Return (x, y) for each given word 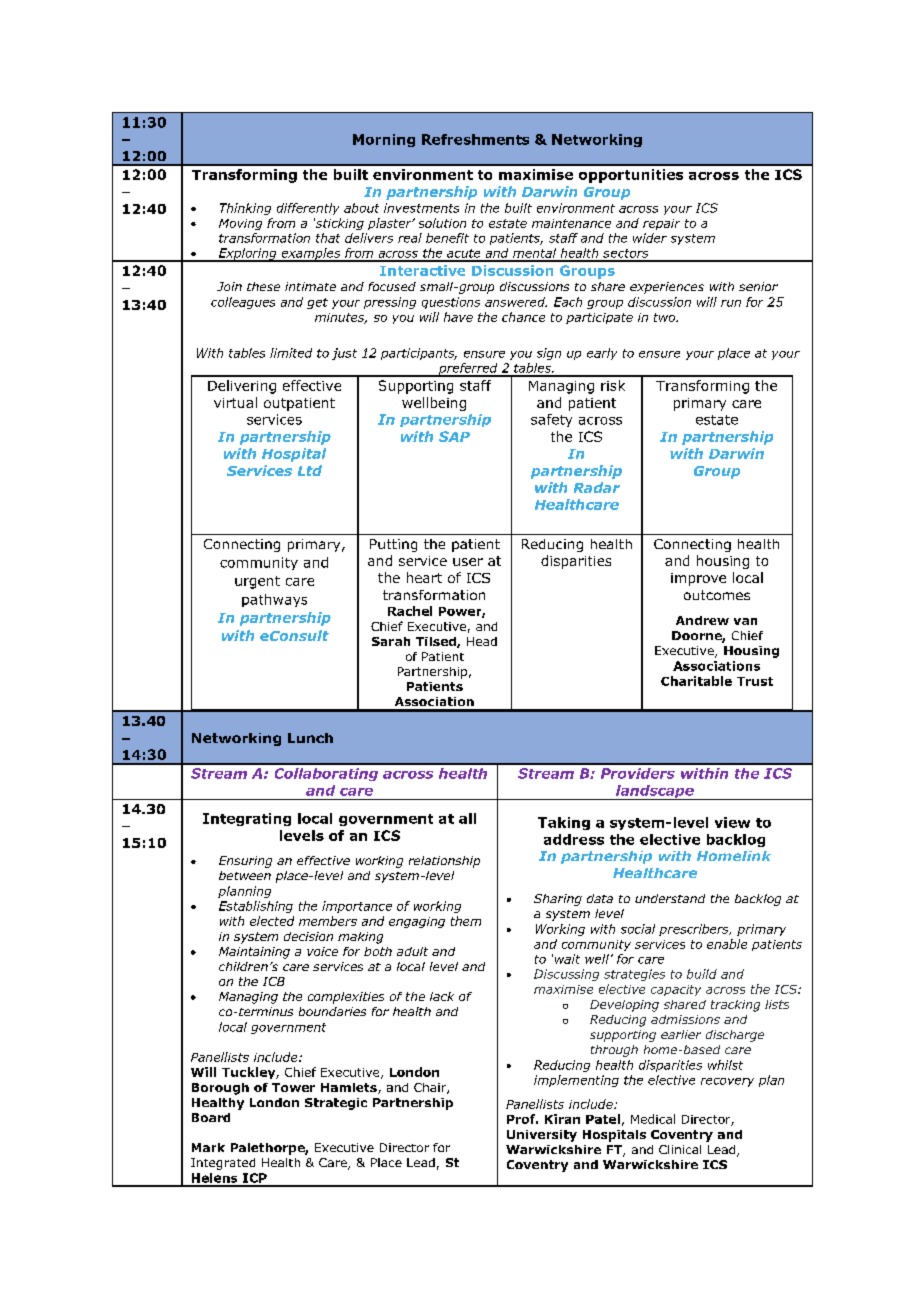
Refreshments (475, 139)
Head (482, 641)
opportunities (631, 176)
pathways (274, 600)
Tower (293, 1087)
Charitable (696, 681)
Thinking (245, 209)
